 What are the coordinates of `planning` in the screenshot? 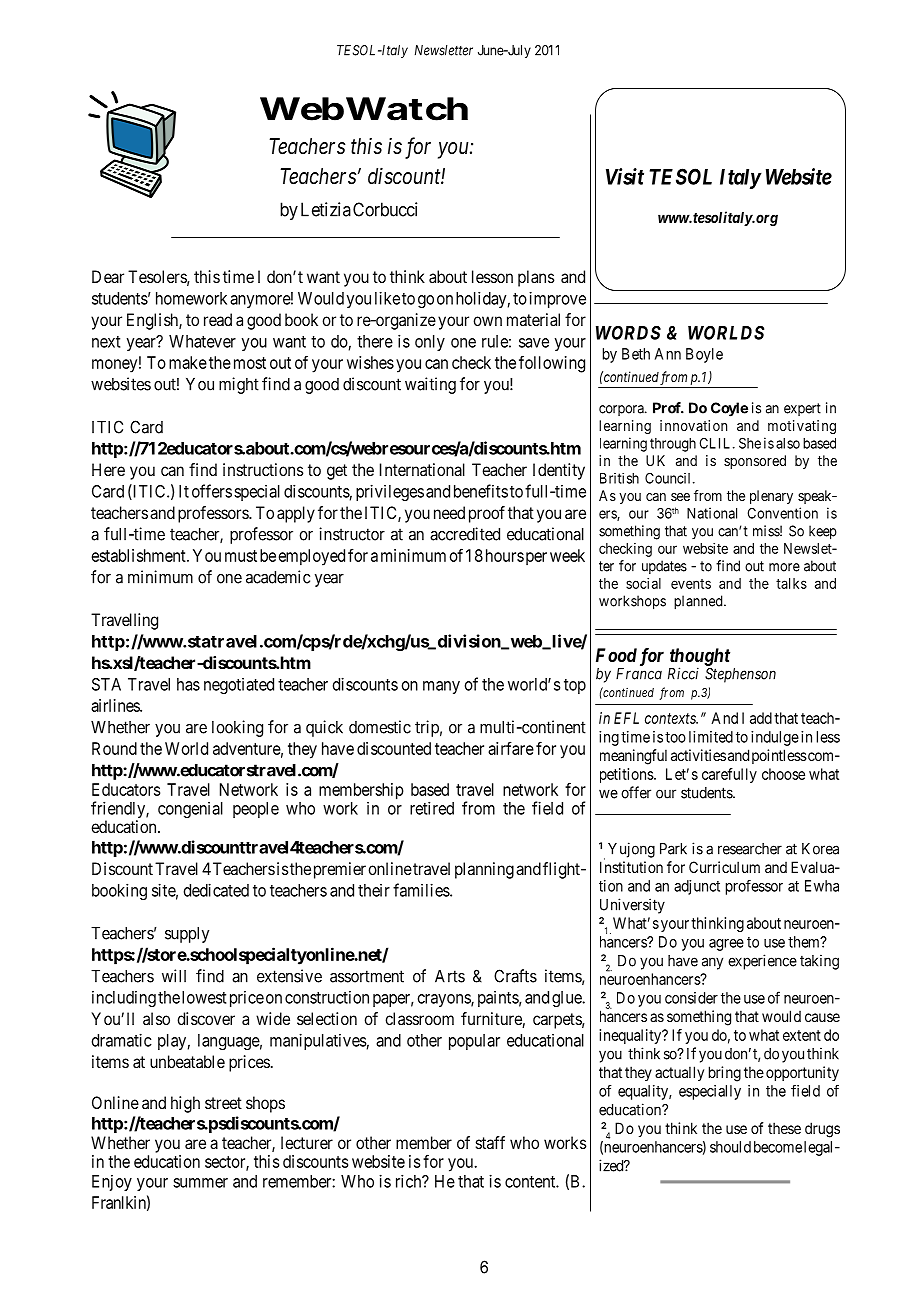 It's located at (484, 870).
